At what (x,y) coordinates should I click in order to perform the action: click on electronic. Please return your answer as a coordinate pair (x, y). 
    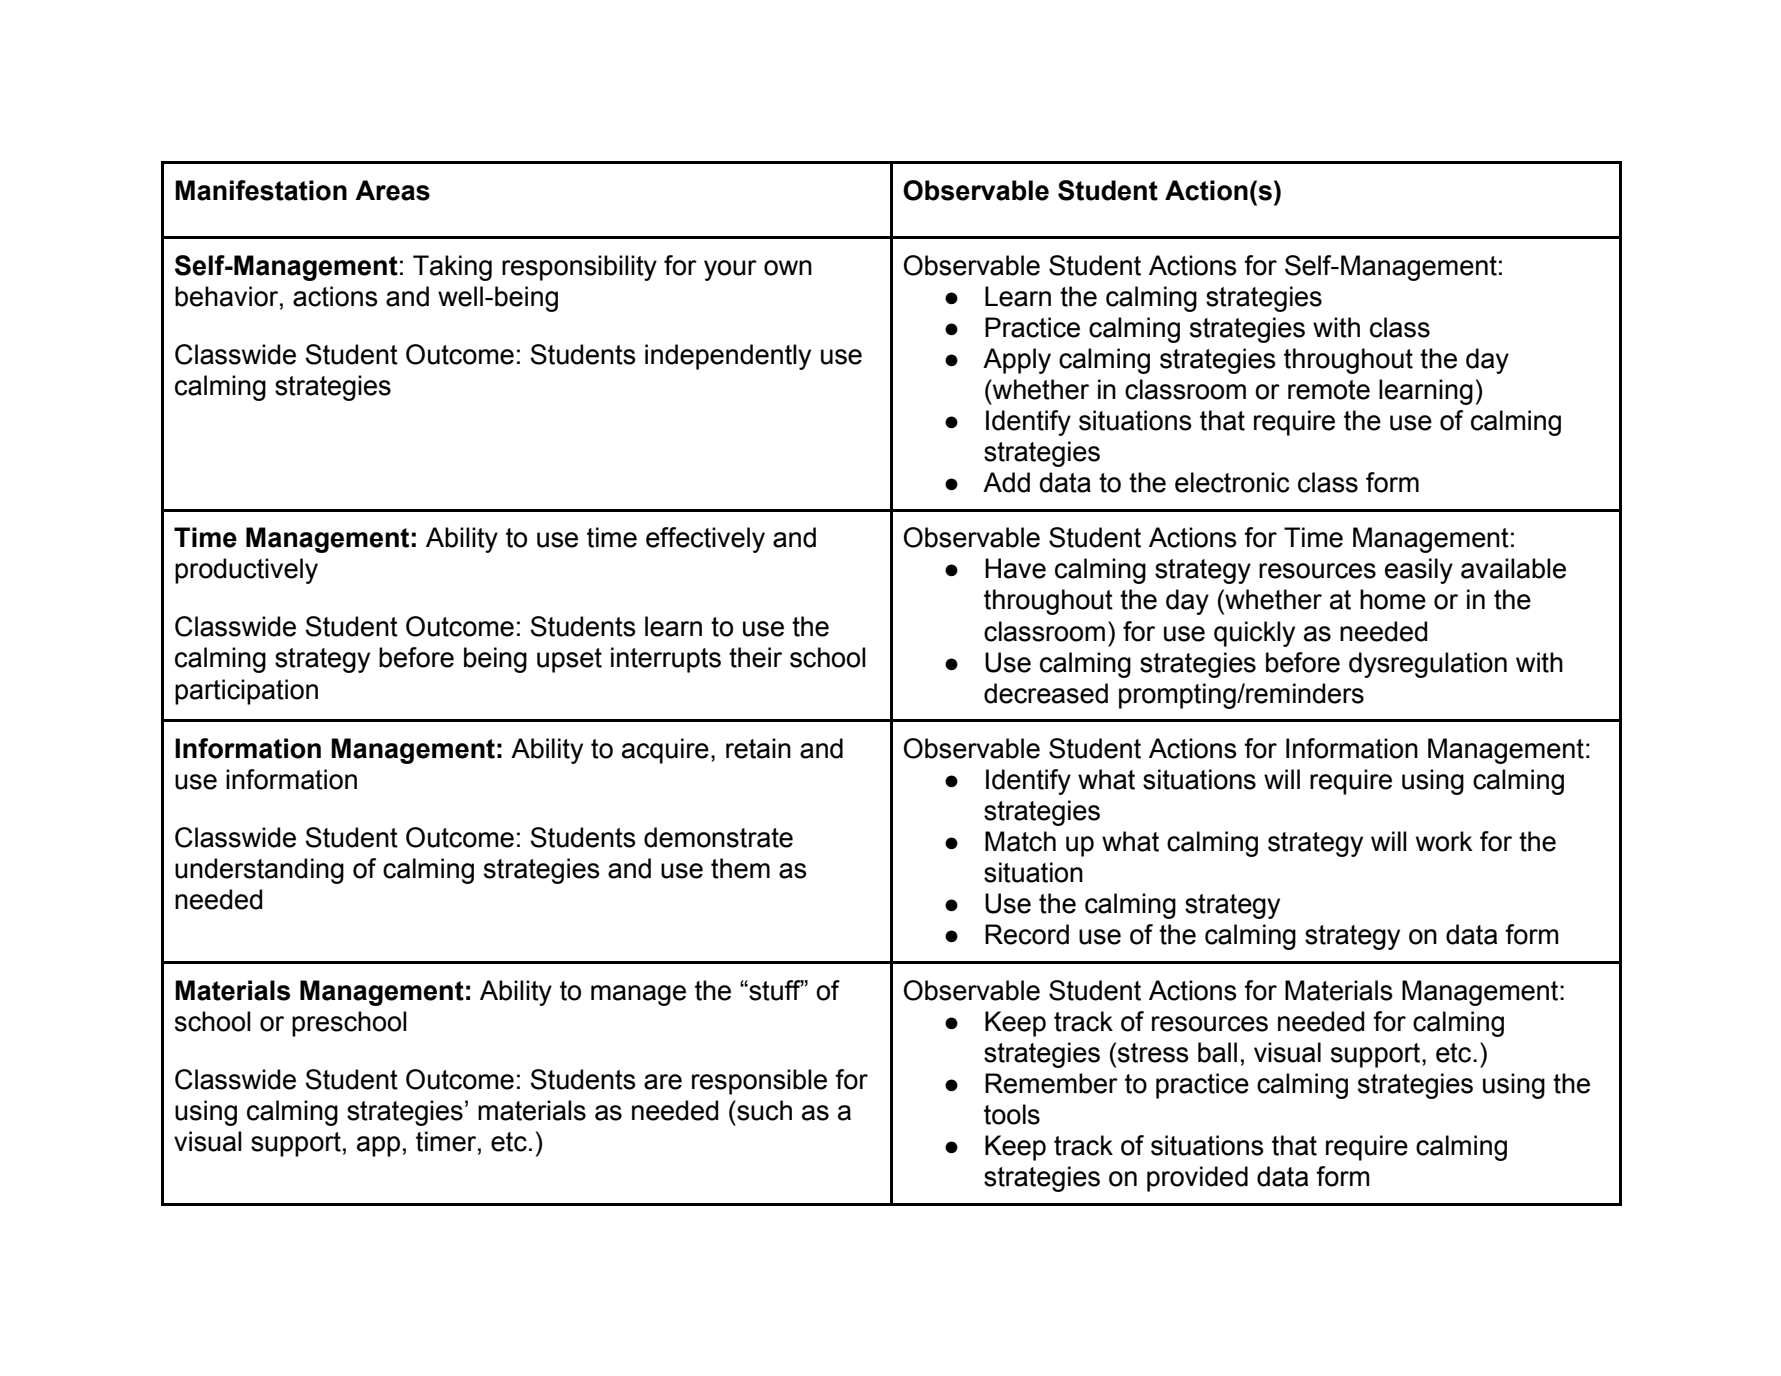
    Looking at the image, I should click on (1232, 482).
